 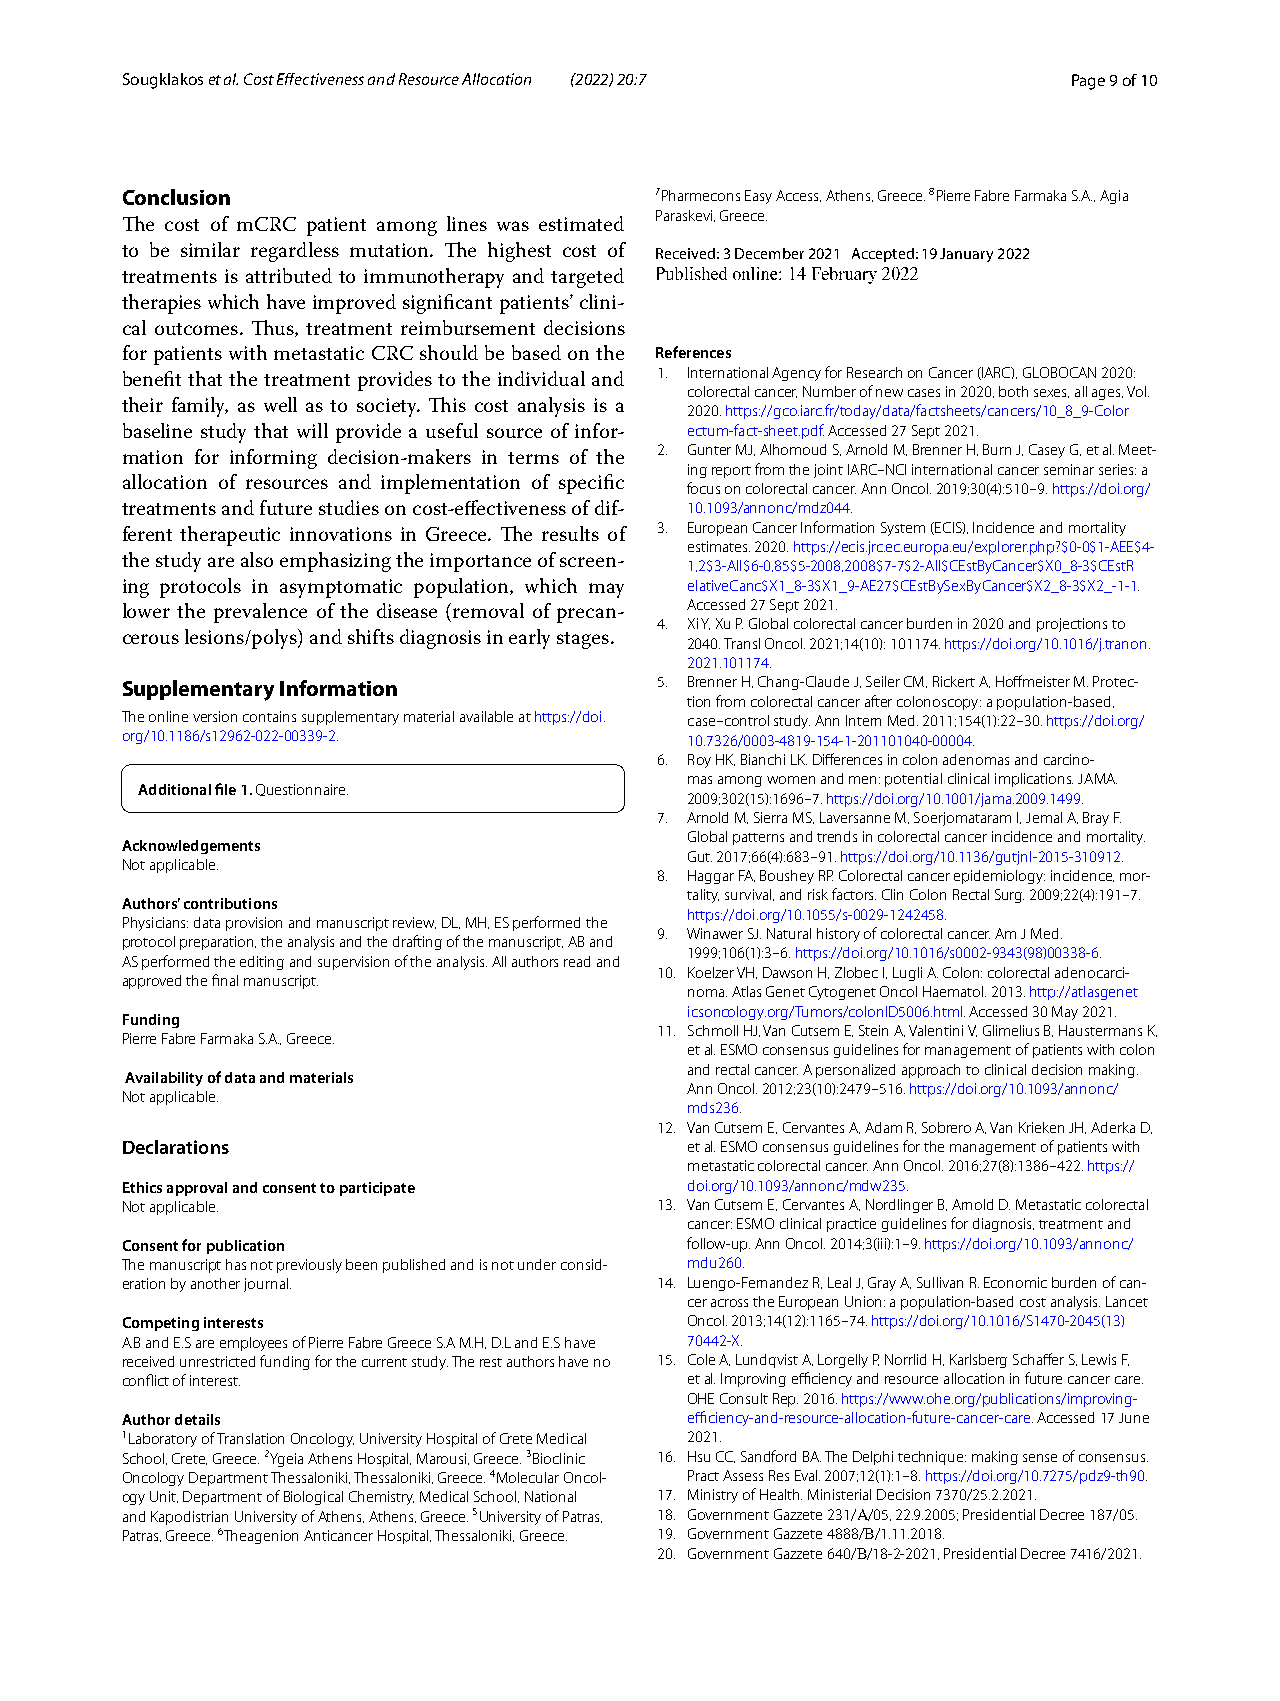 What do you see at coordinates (1040, 1458) in the screenshot?
I see `sense` at bounding box center [1040, 1458].
